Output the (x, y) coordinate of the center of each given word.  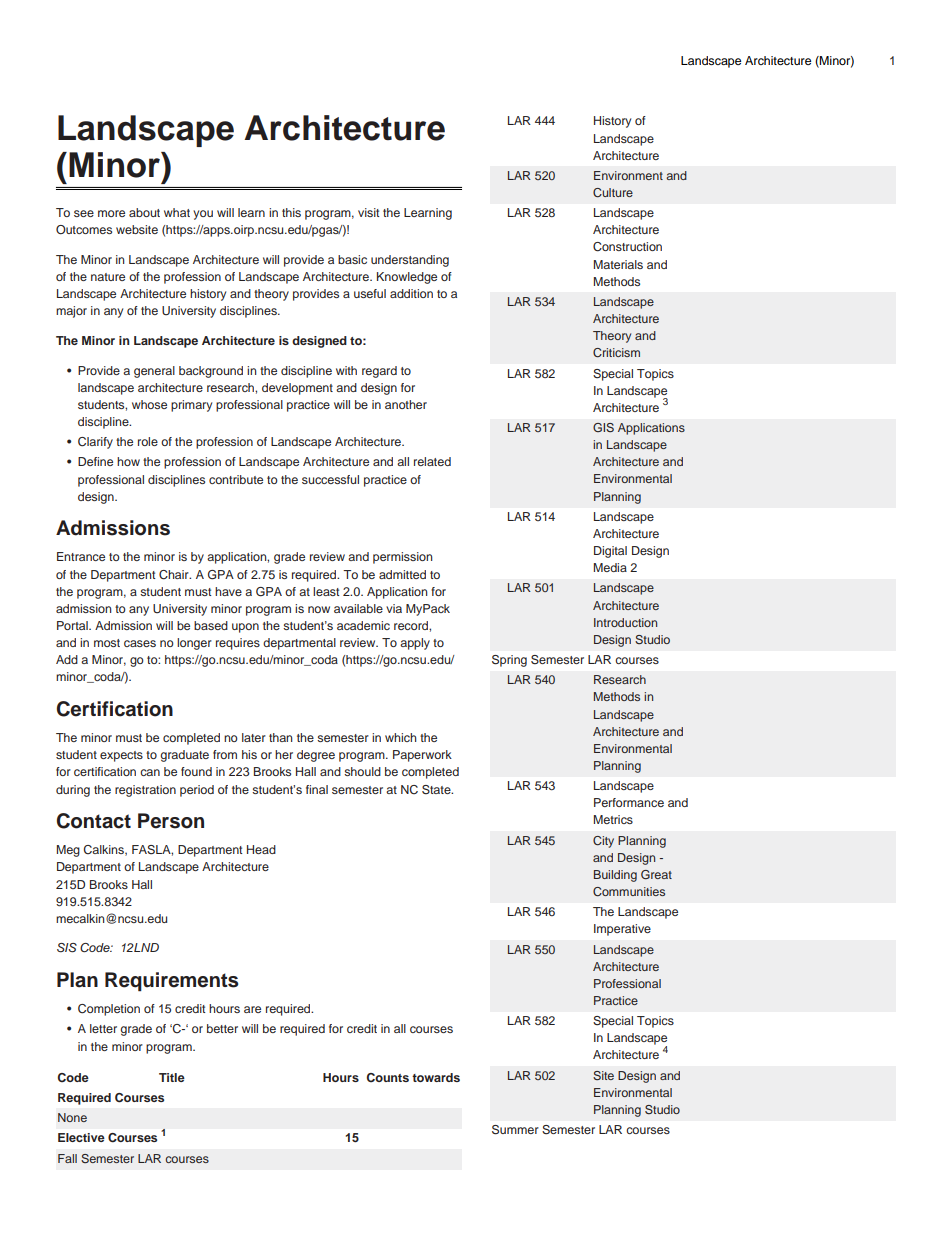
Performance (629, 802)
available (358, 608)
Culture (613, 192)
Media (610, 567)
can (150, 772)
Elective (81, 1137)
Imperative (622, 930)
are (252, 1009)
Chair (175, 575)
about (144, 212)
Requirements (171, 982)
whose (149, 404)
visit (369, 212)
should (362, 771)
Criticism (616, 352)
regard (379, 372)
